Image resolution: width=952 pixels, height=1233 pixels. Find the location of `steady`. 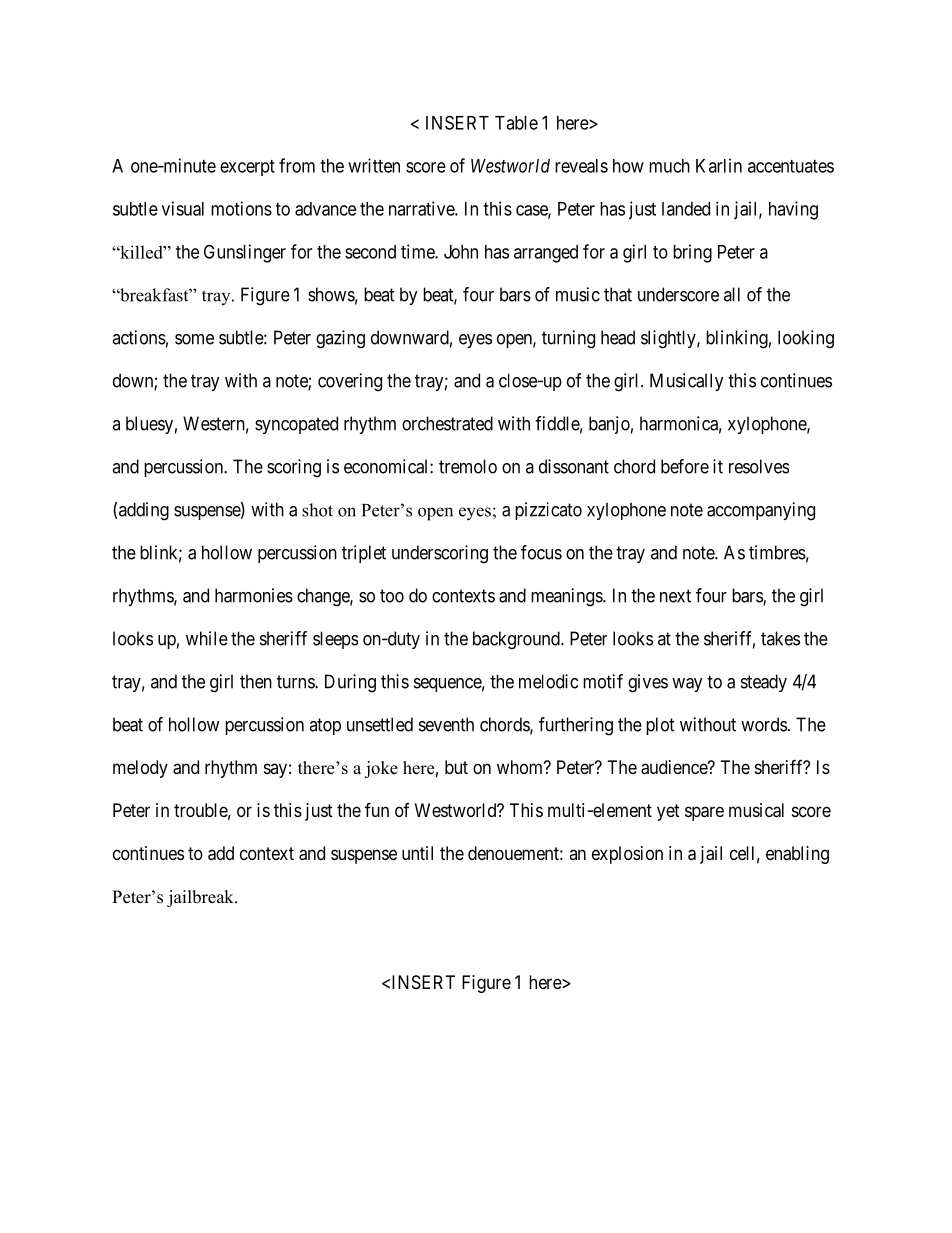

steady is located at coordinates (764, 683).
